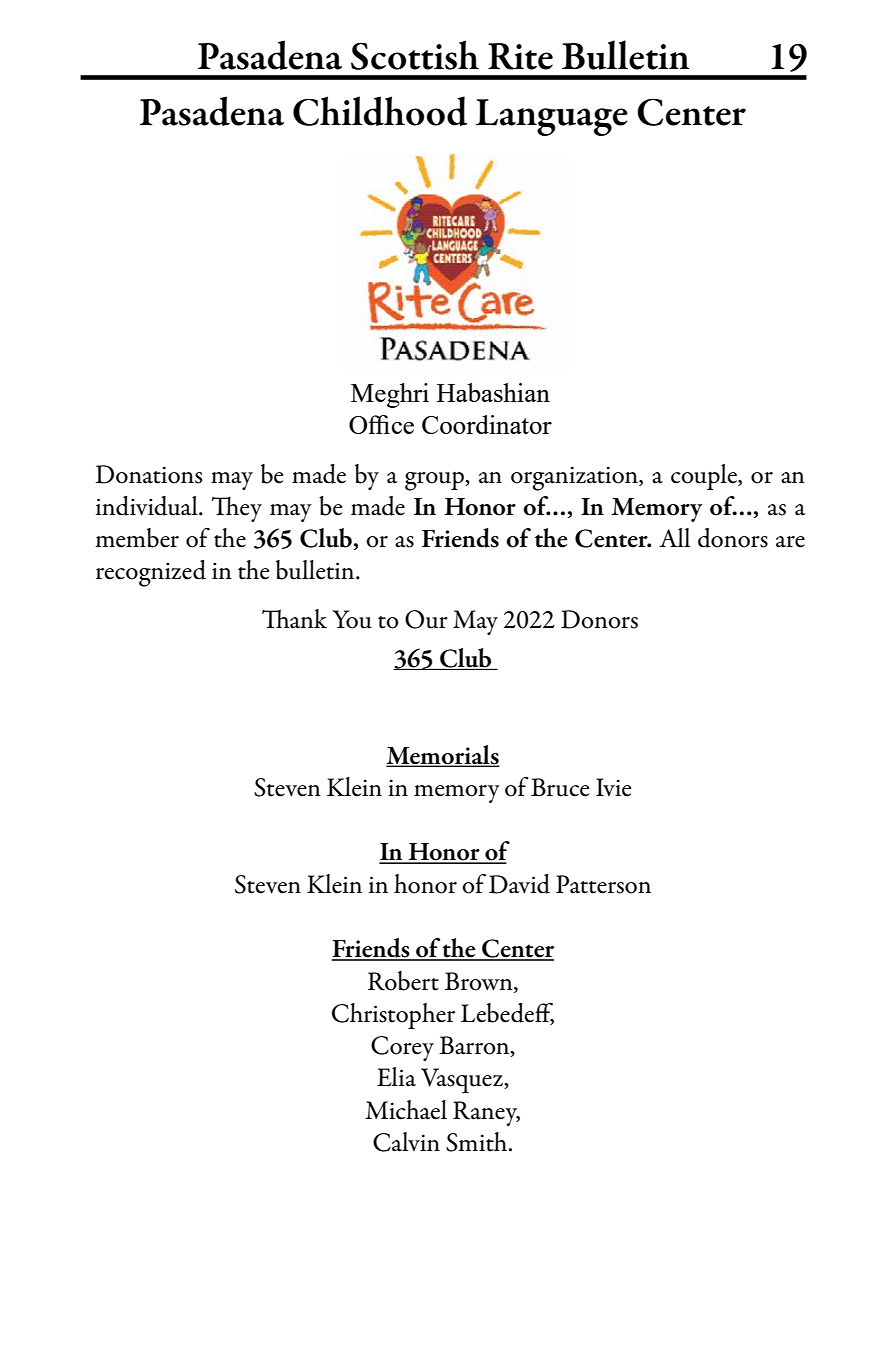  What do you see at coordinates (463, 1081) in the screenshot?
I see `Vasquez` at bounding box center [463, 1081].
